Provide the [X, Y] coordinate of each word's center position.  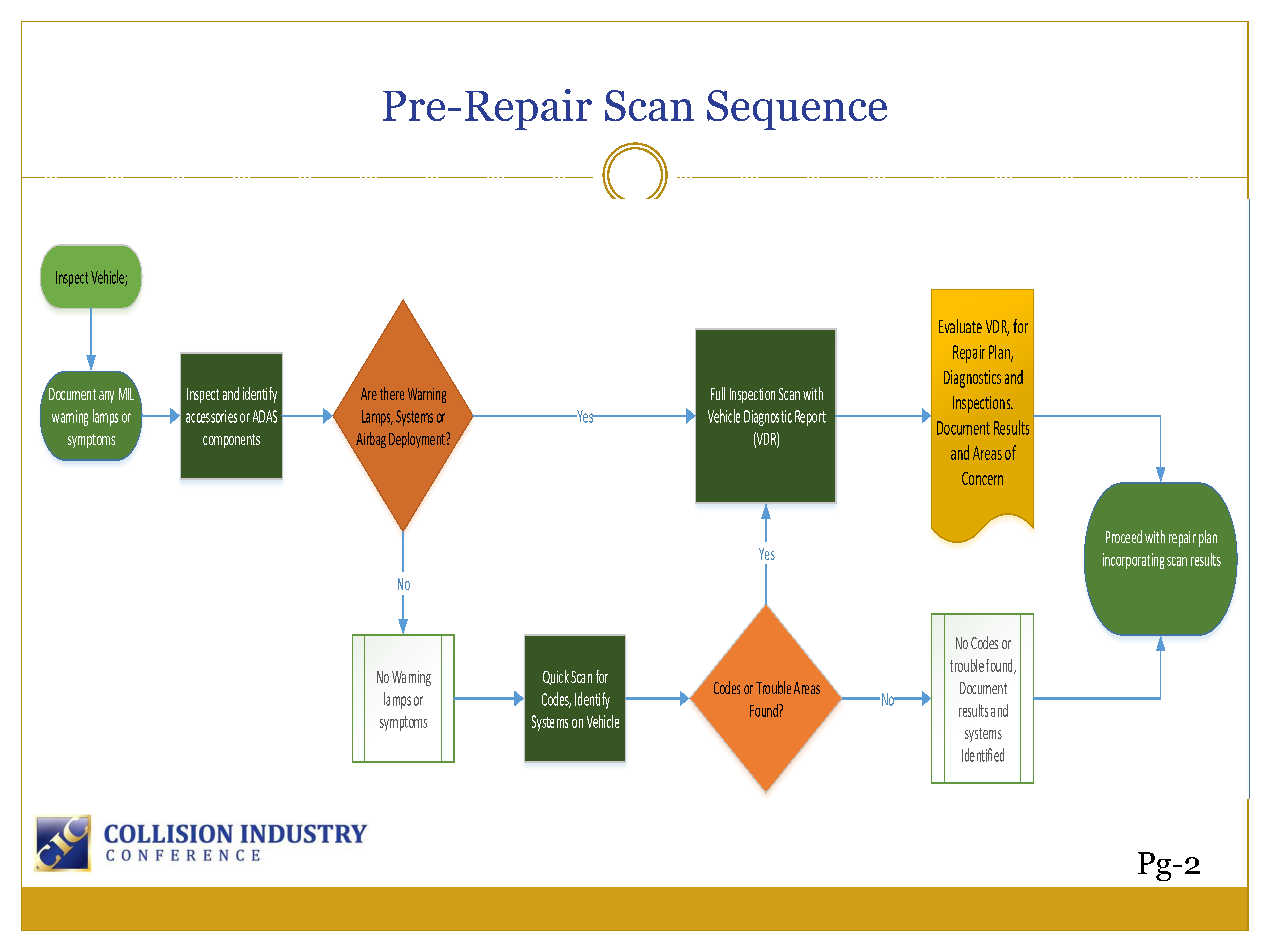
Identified [983, 755]
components [231, 441]
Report [810, 418]
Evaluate [960, 326]
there [392, 393]
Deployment [418, 440]
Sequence [797, 110]
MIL [128, 392]
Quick [556, 677]
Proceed [1124, 536]
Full [718, 393]
